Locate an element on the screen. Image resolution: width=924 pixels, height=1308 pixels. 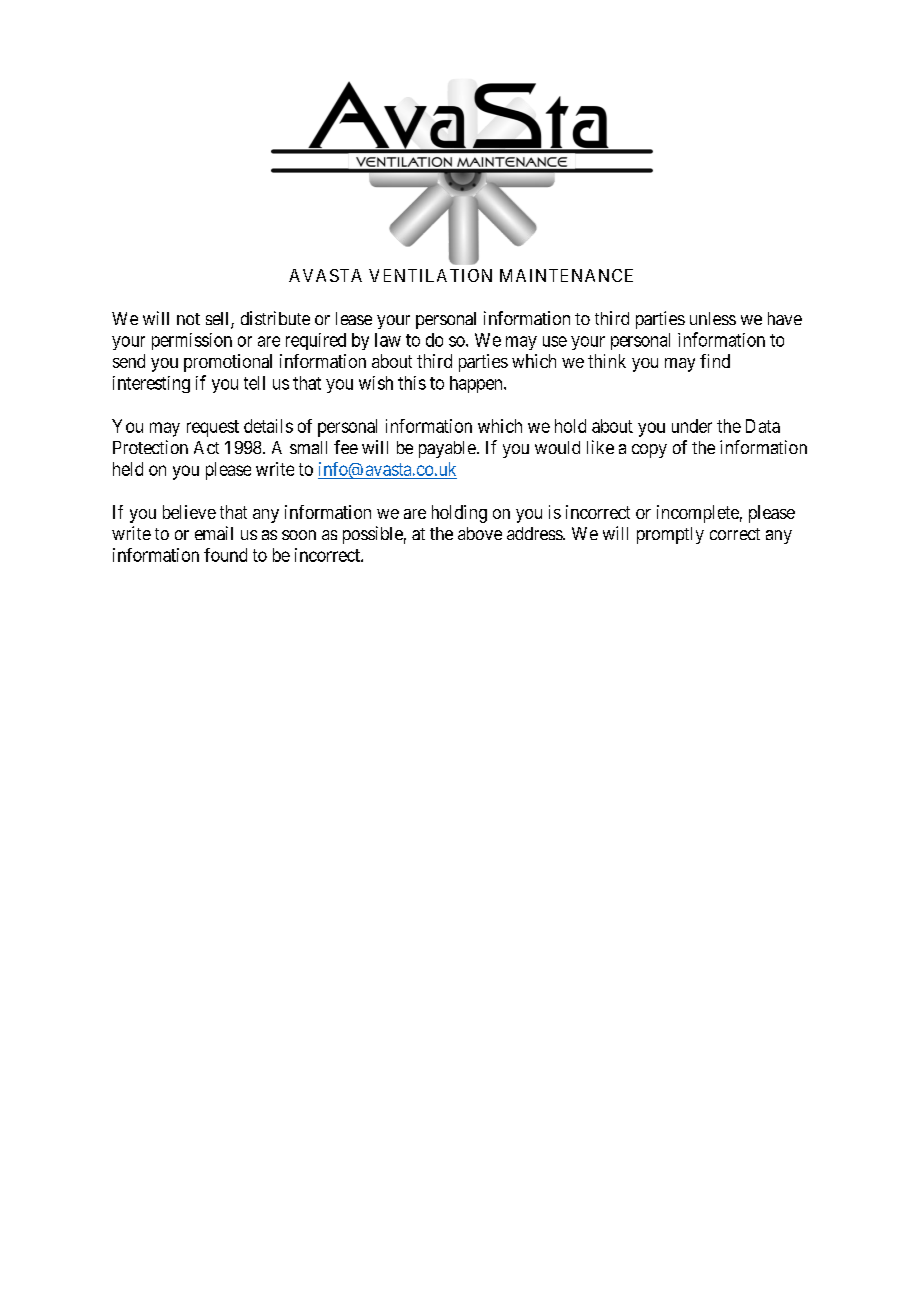
above is located at coordinates (480, 533).
